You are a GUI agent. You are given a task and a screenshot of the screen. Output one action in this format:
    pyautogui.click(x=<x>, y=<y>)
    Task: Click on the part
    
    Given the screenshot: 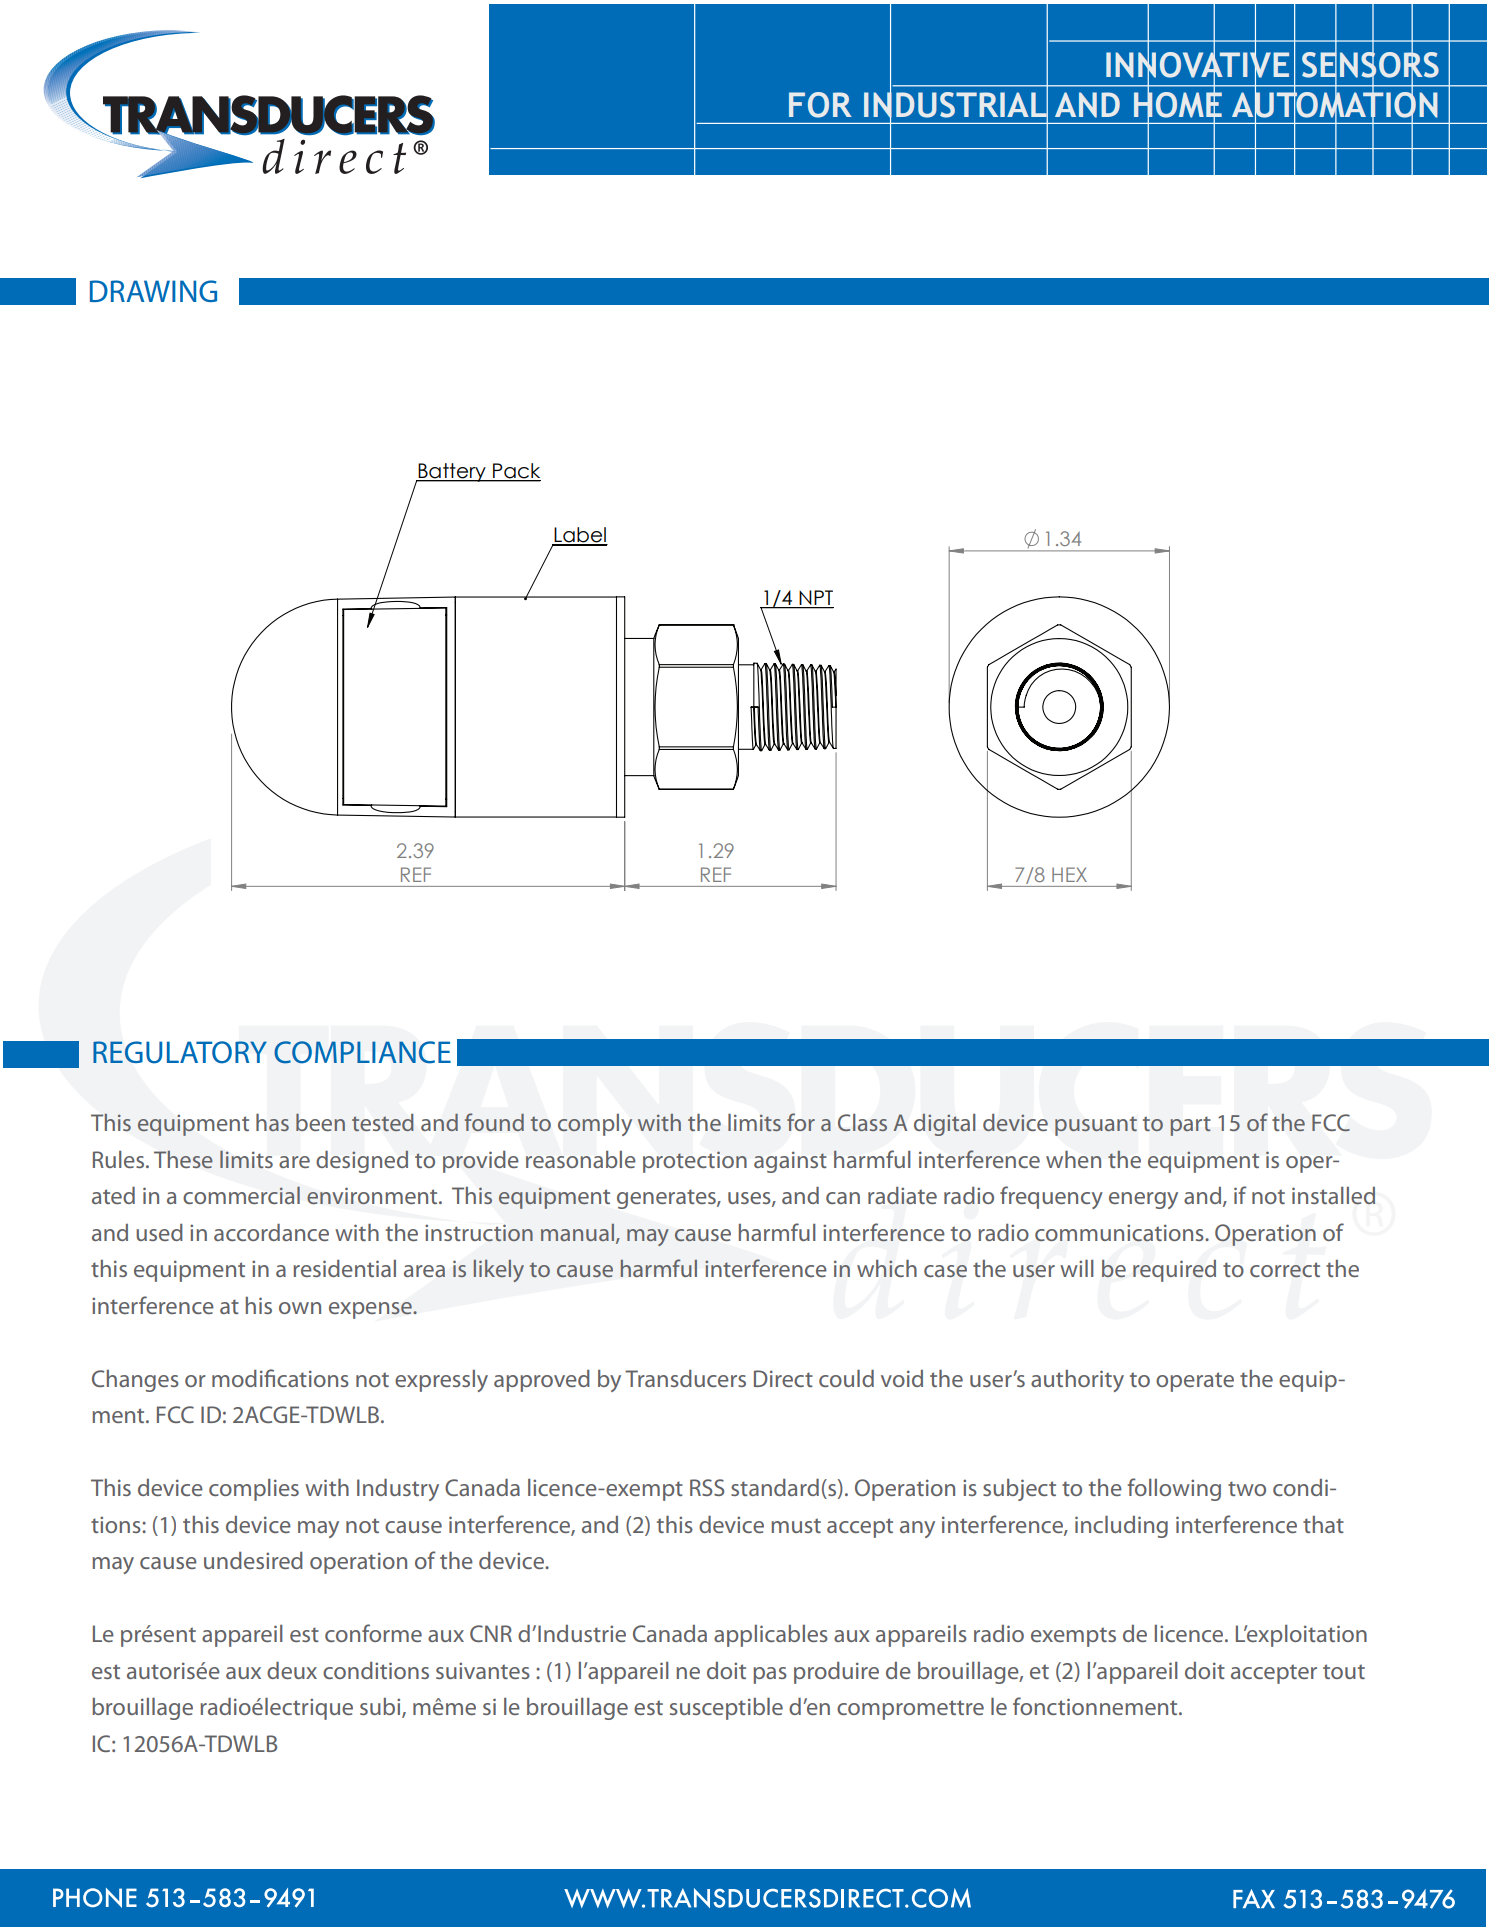 What is the action you would take?
    pyautogui.click(x=1191, y=1126)
